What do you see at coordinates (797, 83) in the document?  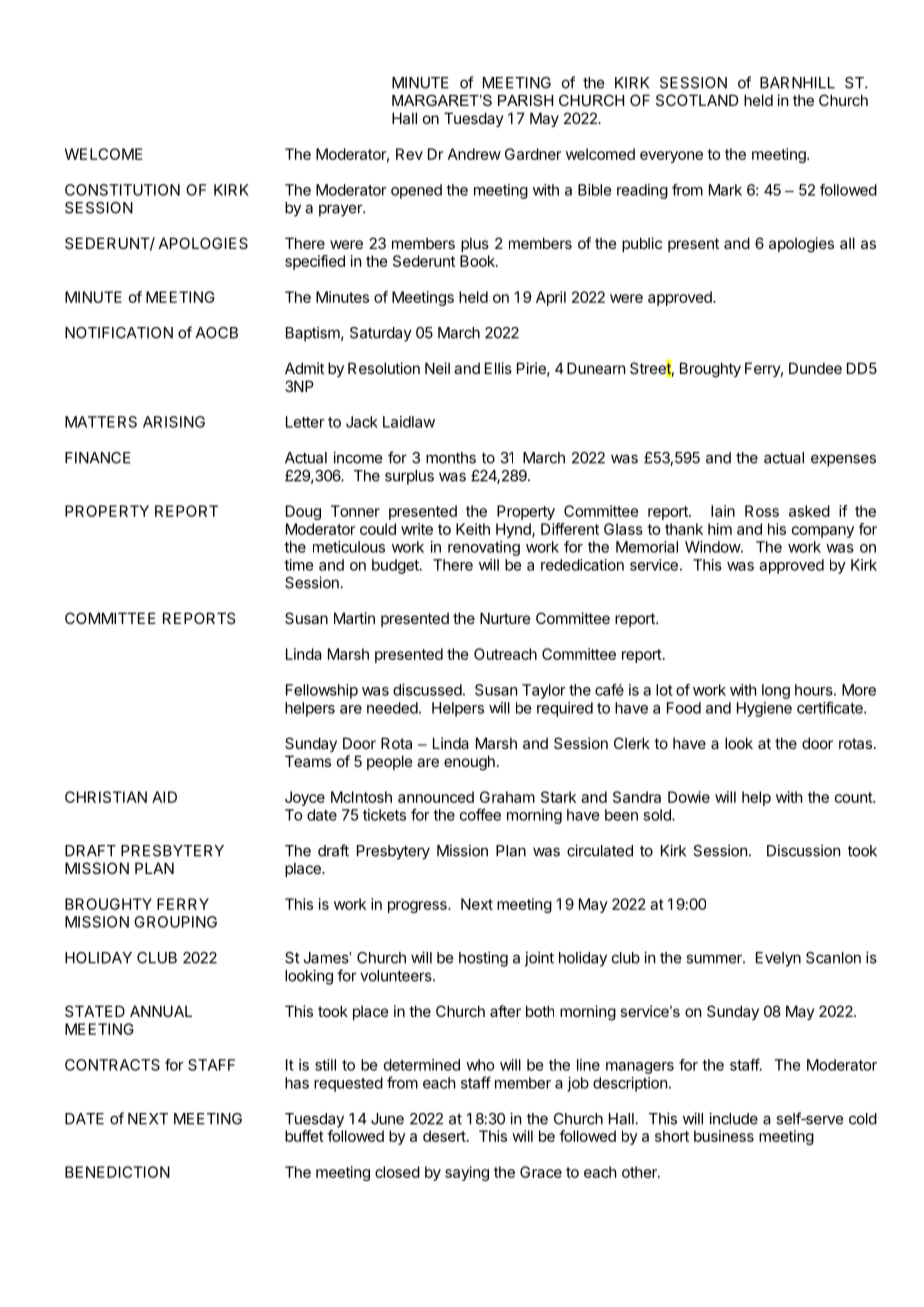 I see `BARNHILL` at bounding box center [797, 83].
